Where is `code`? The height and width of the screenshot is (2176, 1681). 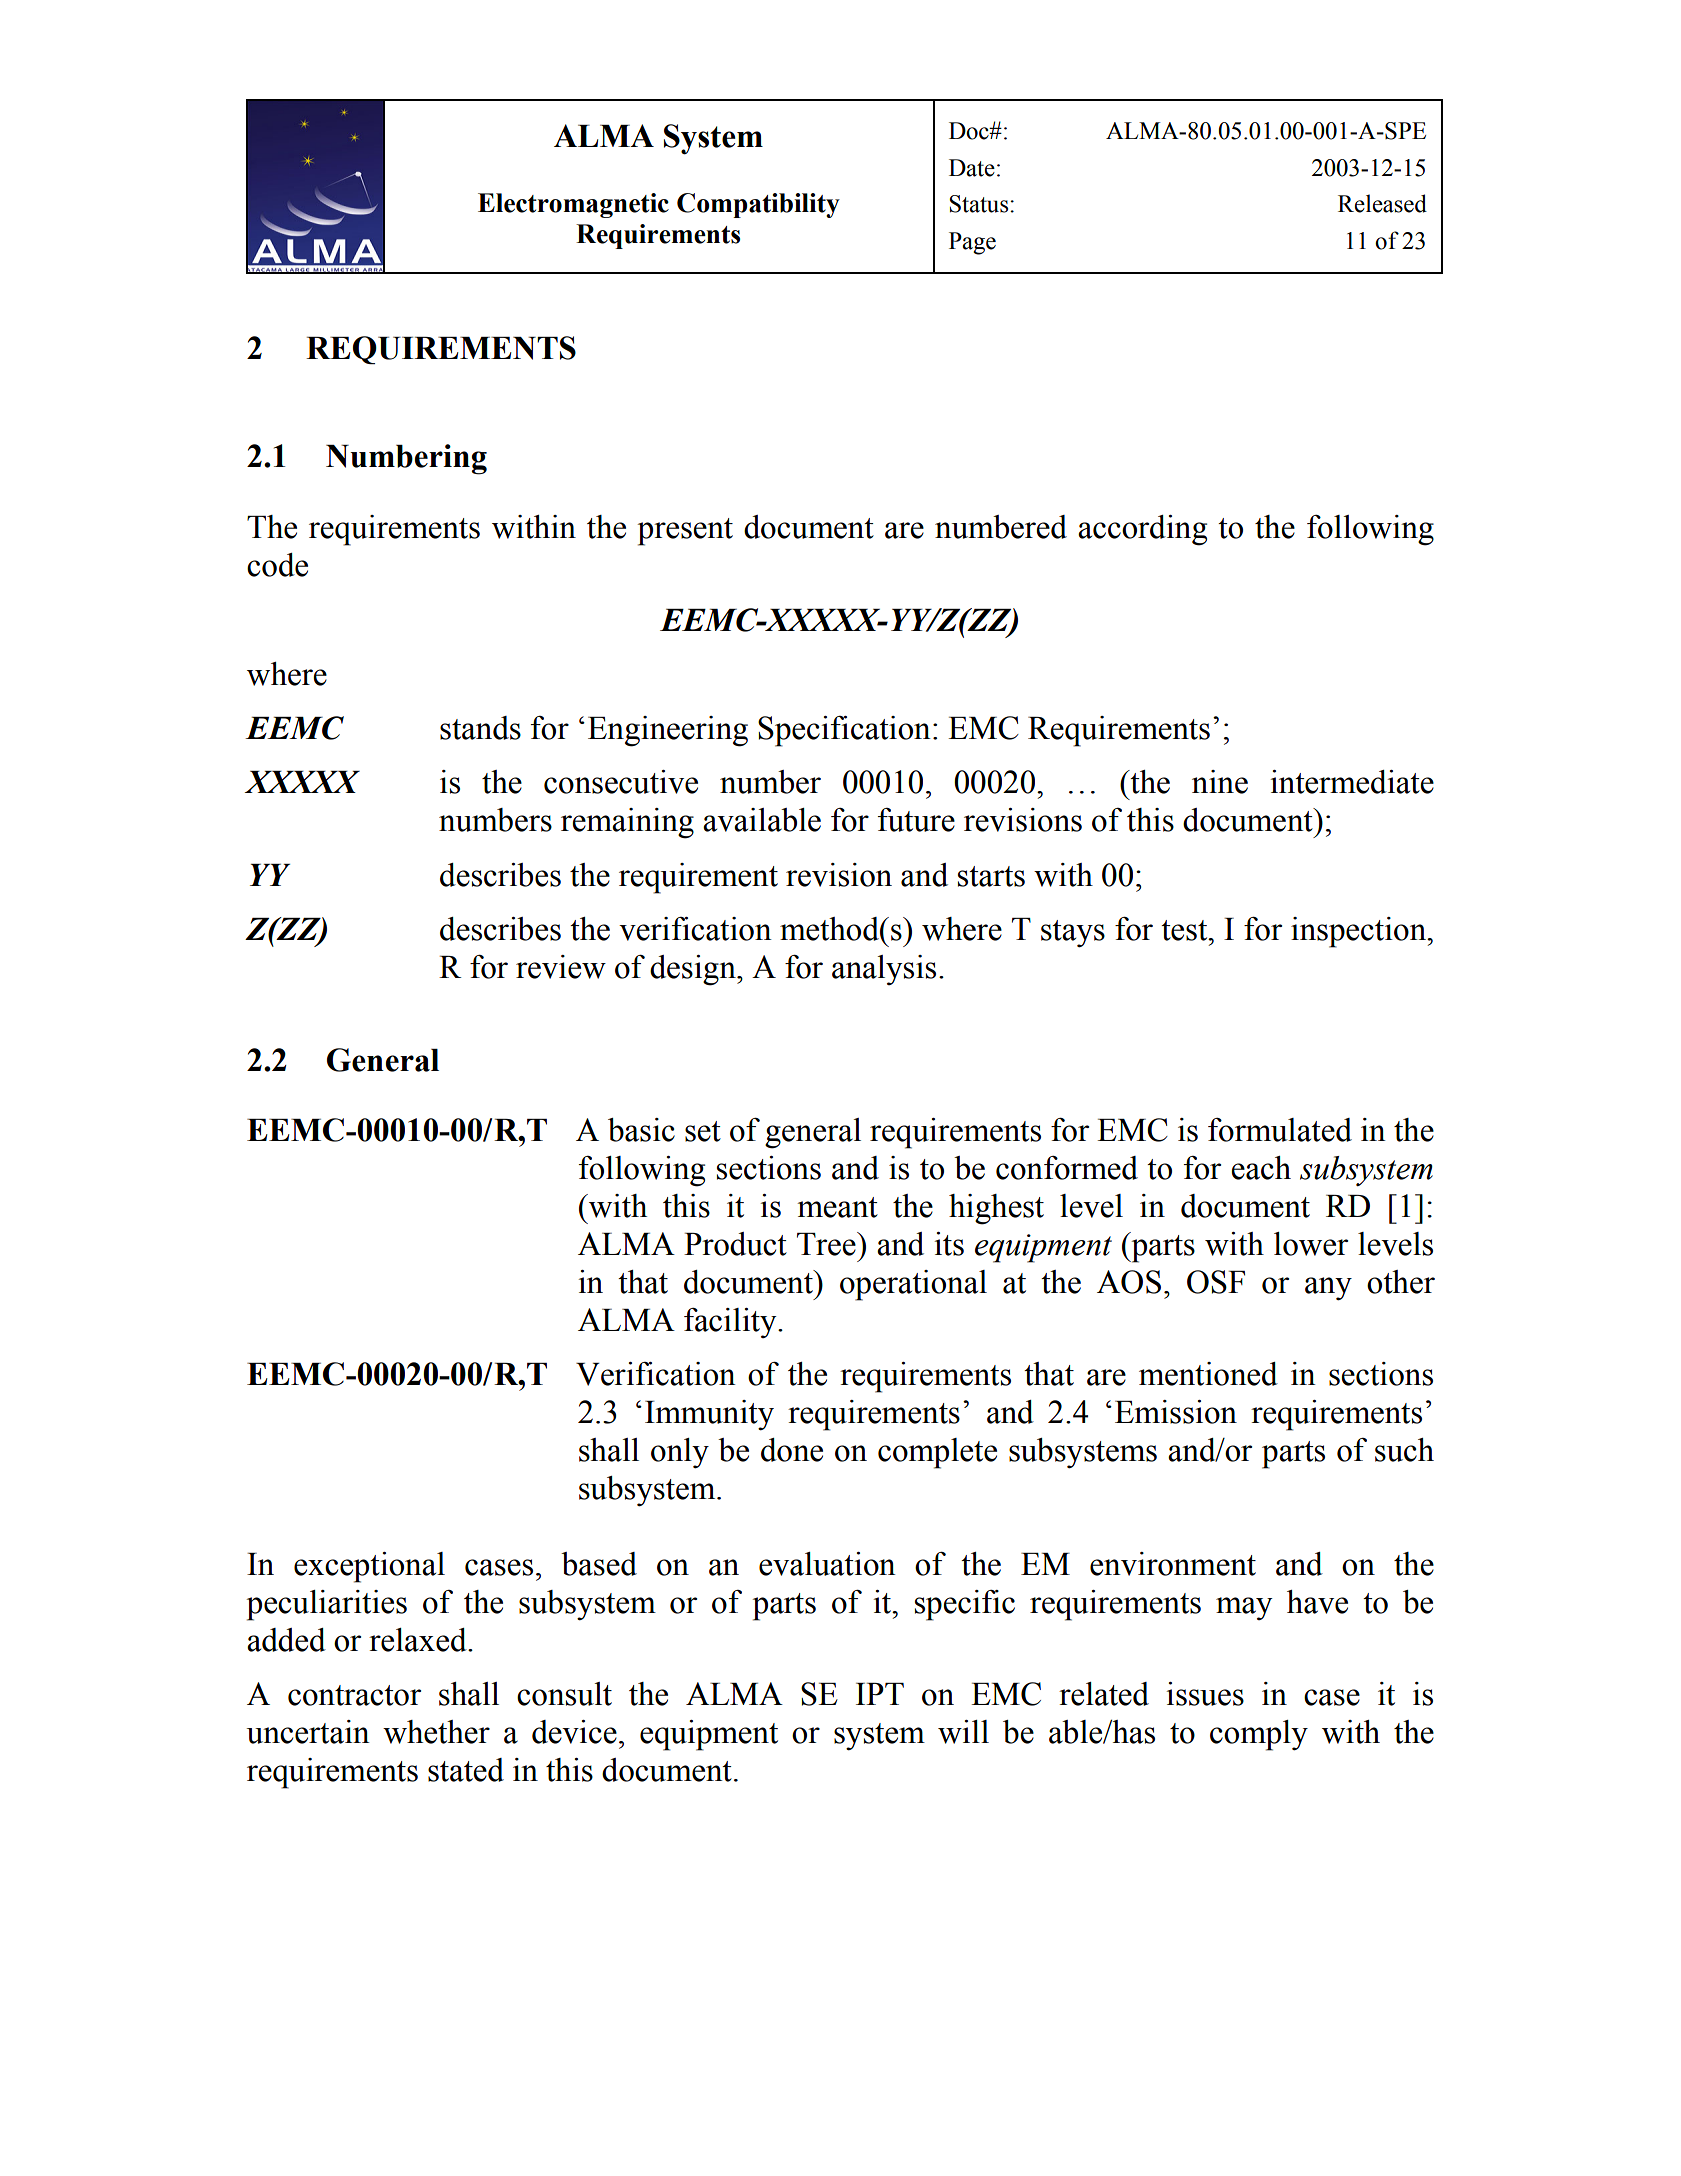
code is located at coordinates (277, 565).
